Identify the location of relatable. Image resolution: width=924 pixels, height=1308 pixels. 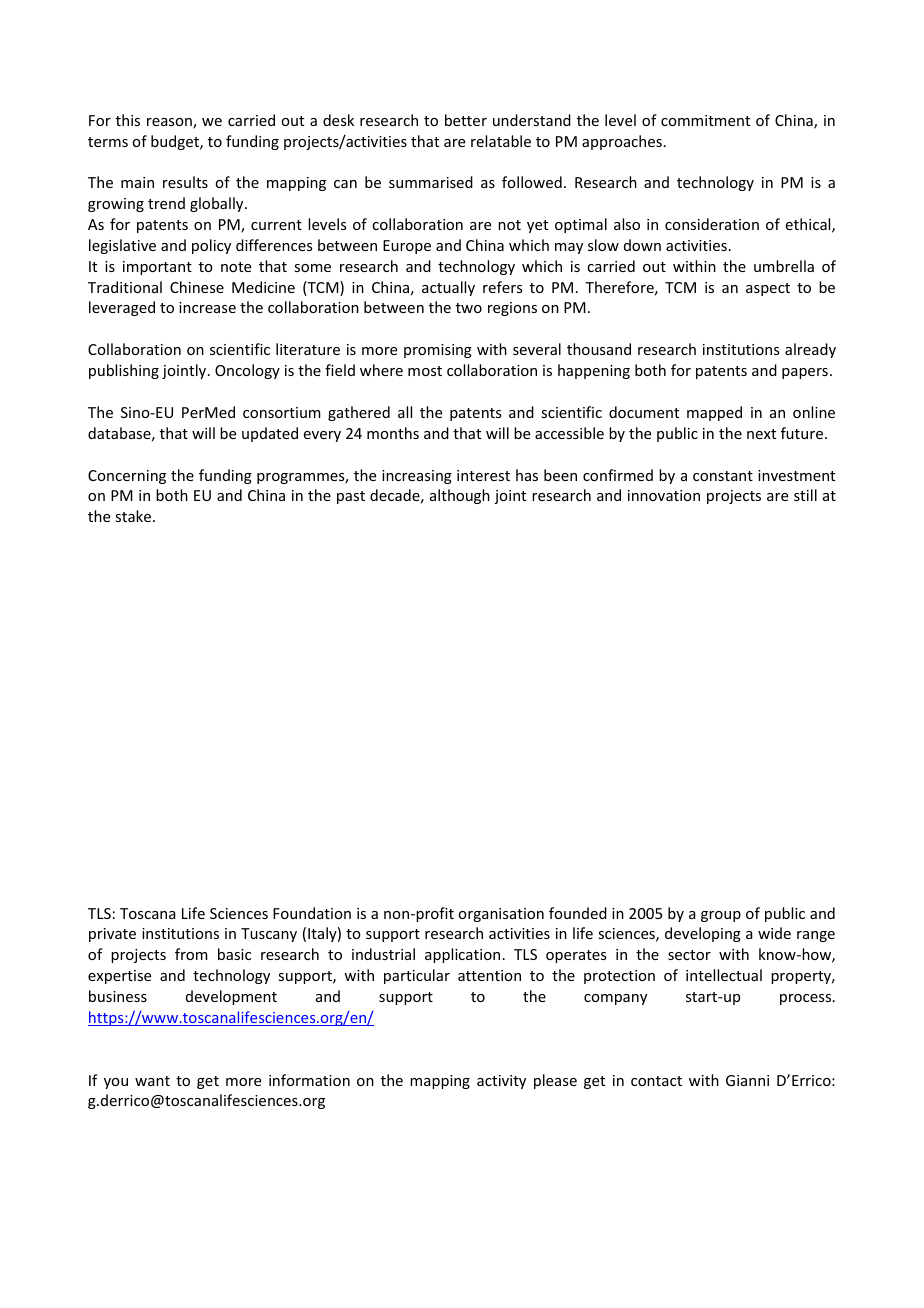
(501, 141).
